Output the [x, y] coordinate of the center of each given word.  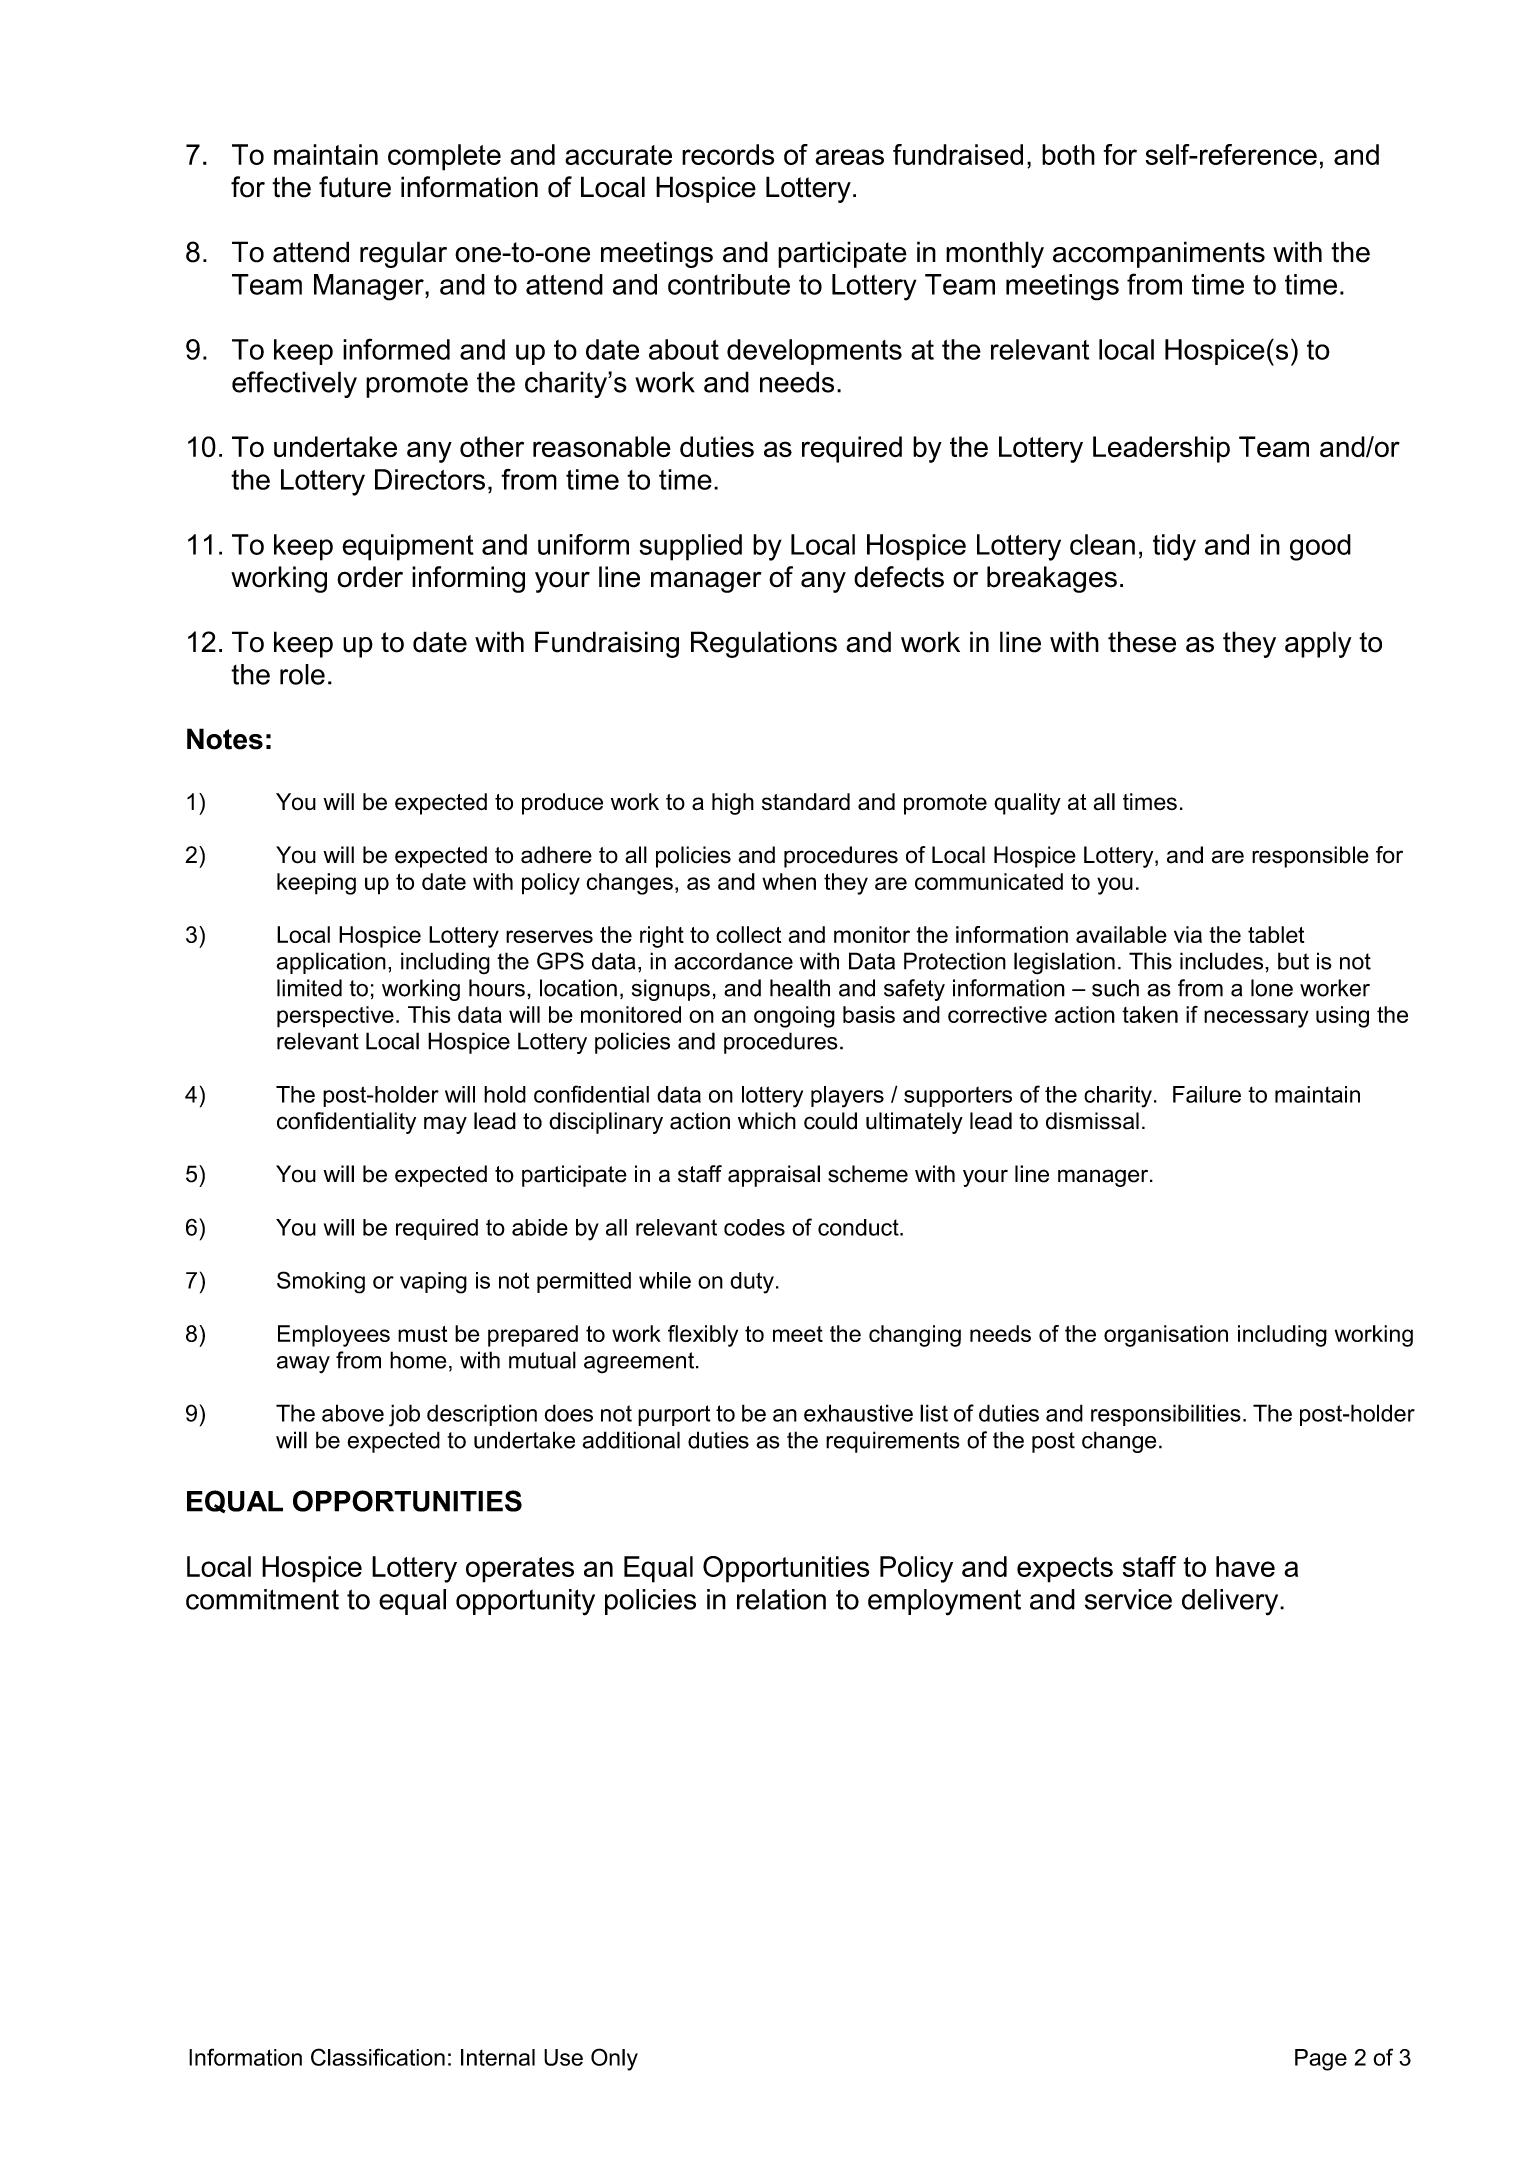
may [445, 1125]
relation [781, 1599]
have [1245, 1566]
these [1142, 642]
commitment [262, 1599]
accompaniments [1159, 254]
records [728, 154]
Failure [1207, 1094]
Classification [378, 2057]
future [355, 187]
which [767, 1121]
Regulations [764, 644]
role [302, 674]
